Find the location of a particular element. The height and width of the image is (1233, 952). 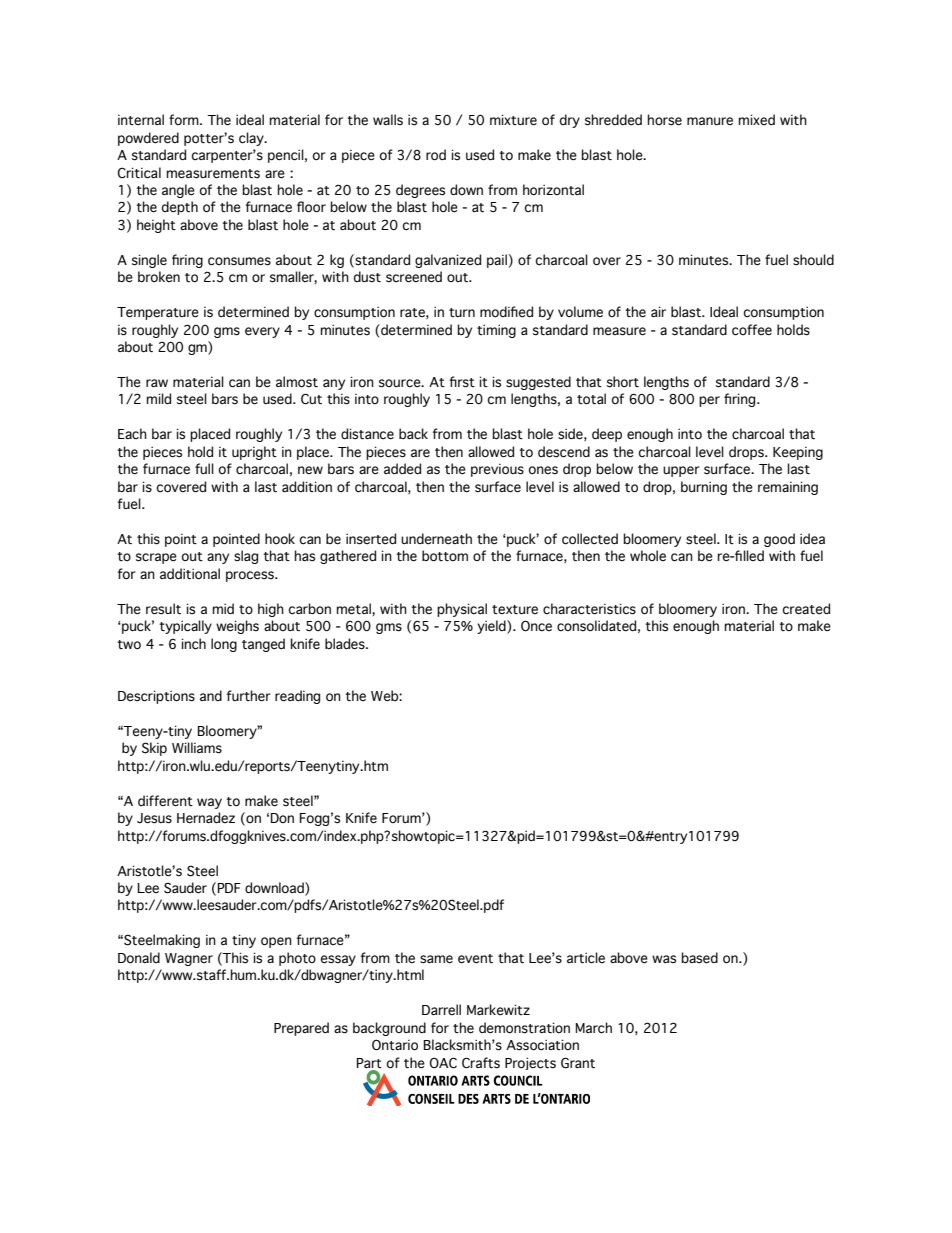

full is located at coordinates (204, 468).
